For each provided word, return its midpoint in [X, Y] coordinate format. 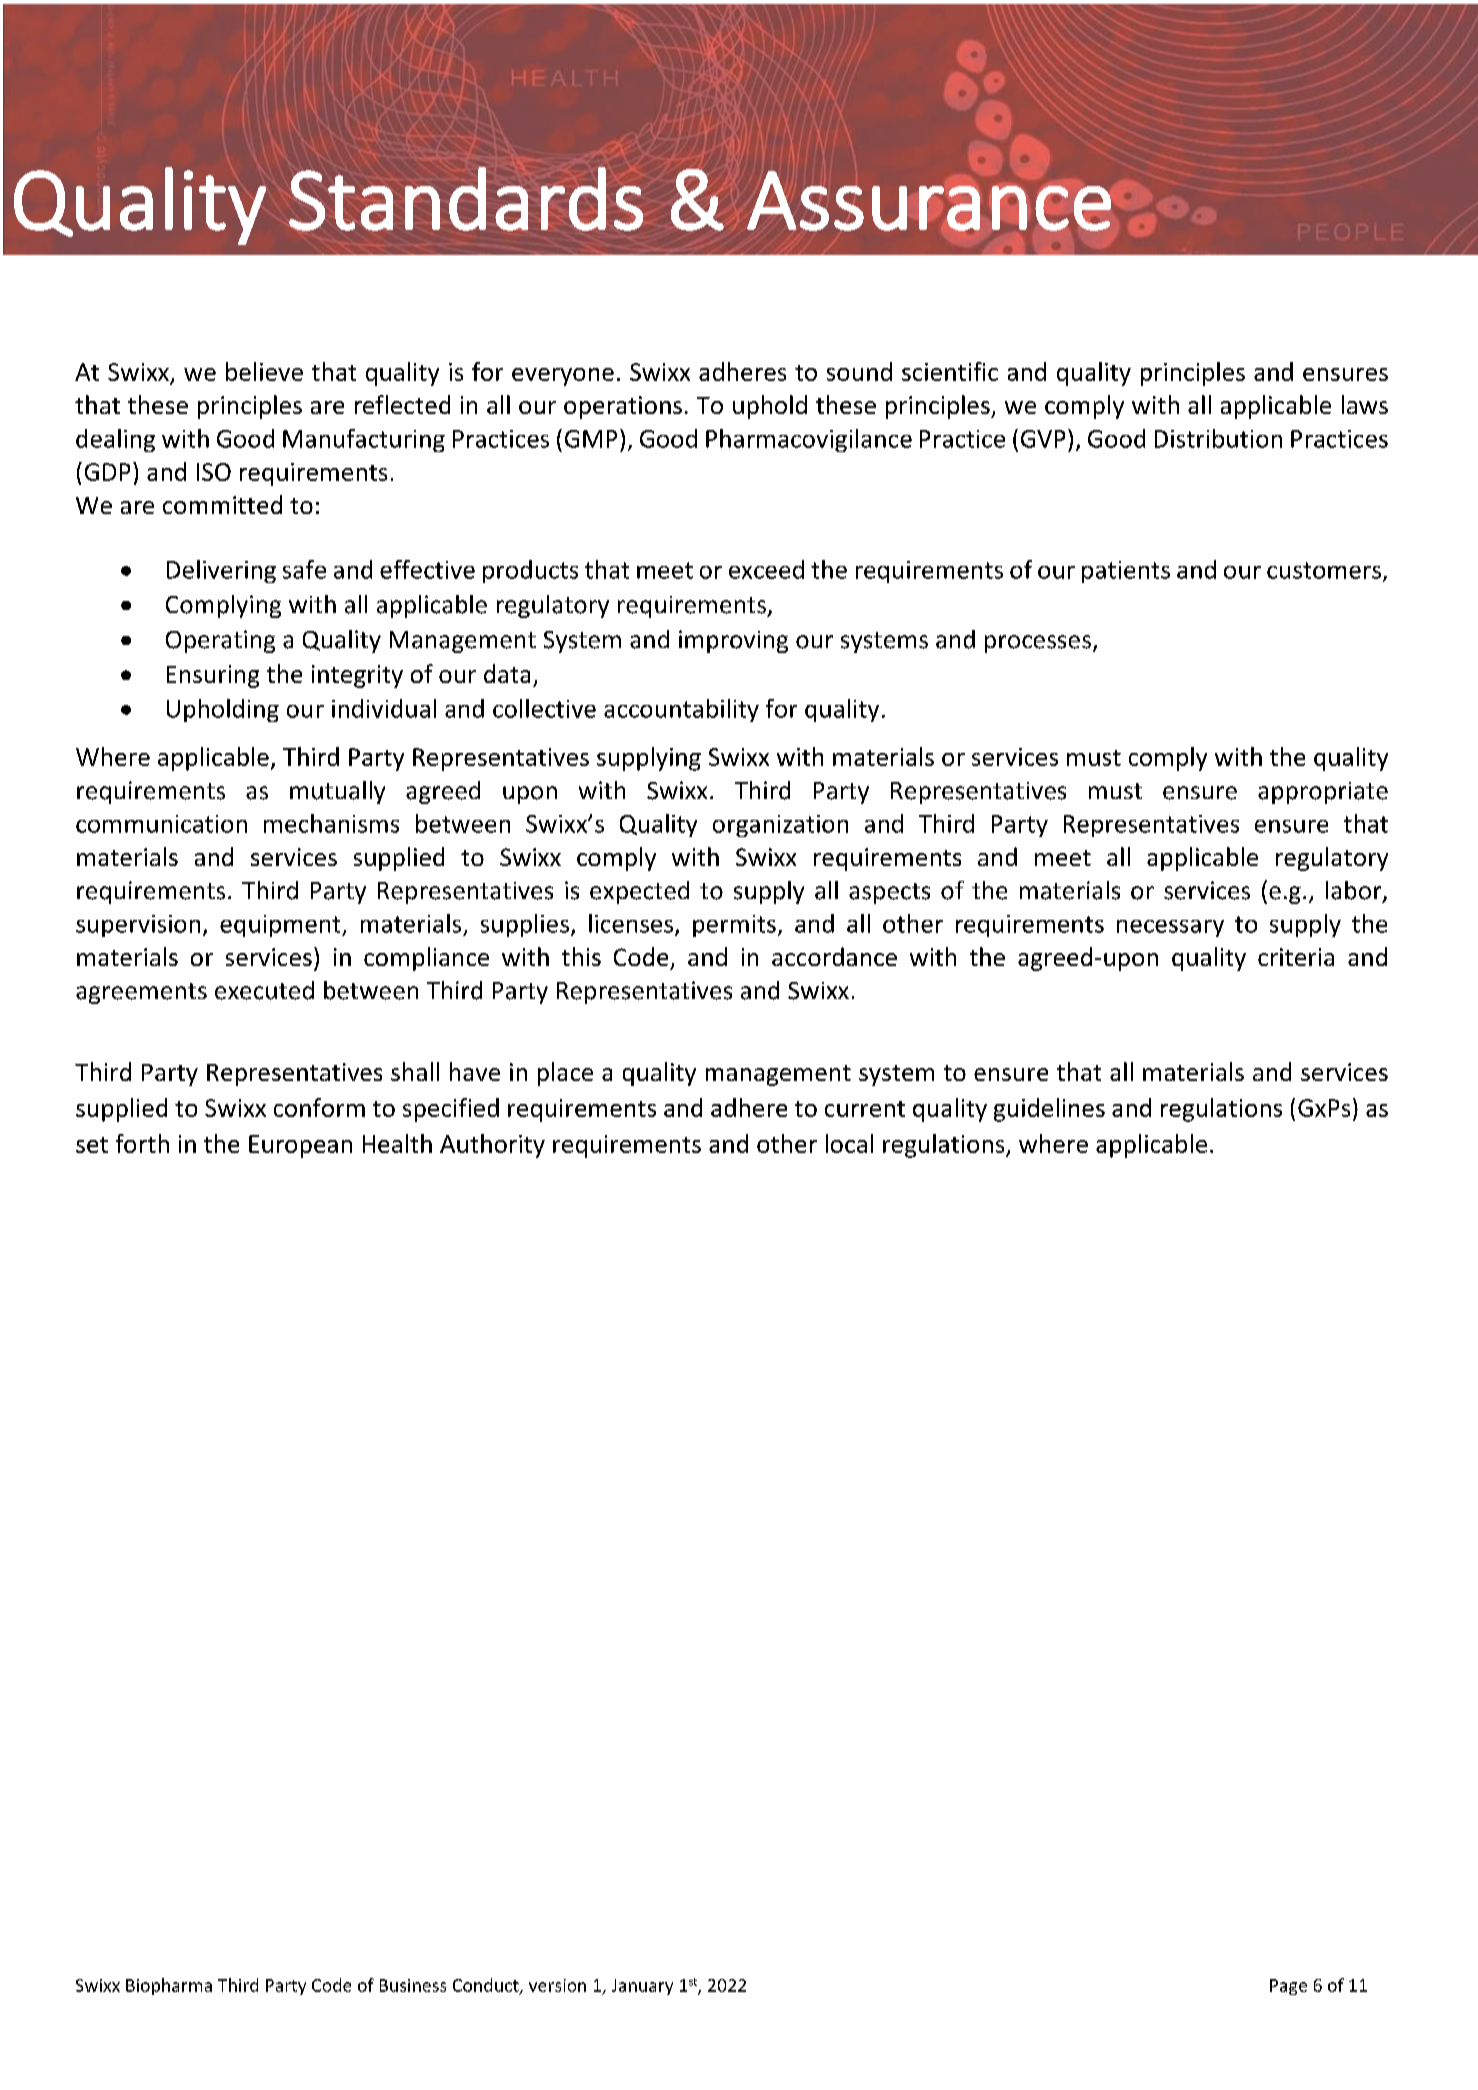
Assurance [929, 201]
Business [413, 1985]
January [642, 1987]
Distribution [1218, 438]
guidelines [1049, 1110]
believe [264, 371]
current [865, 1109]
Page [1288, 1987]
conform [319, 1107]
